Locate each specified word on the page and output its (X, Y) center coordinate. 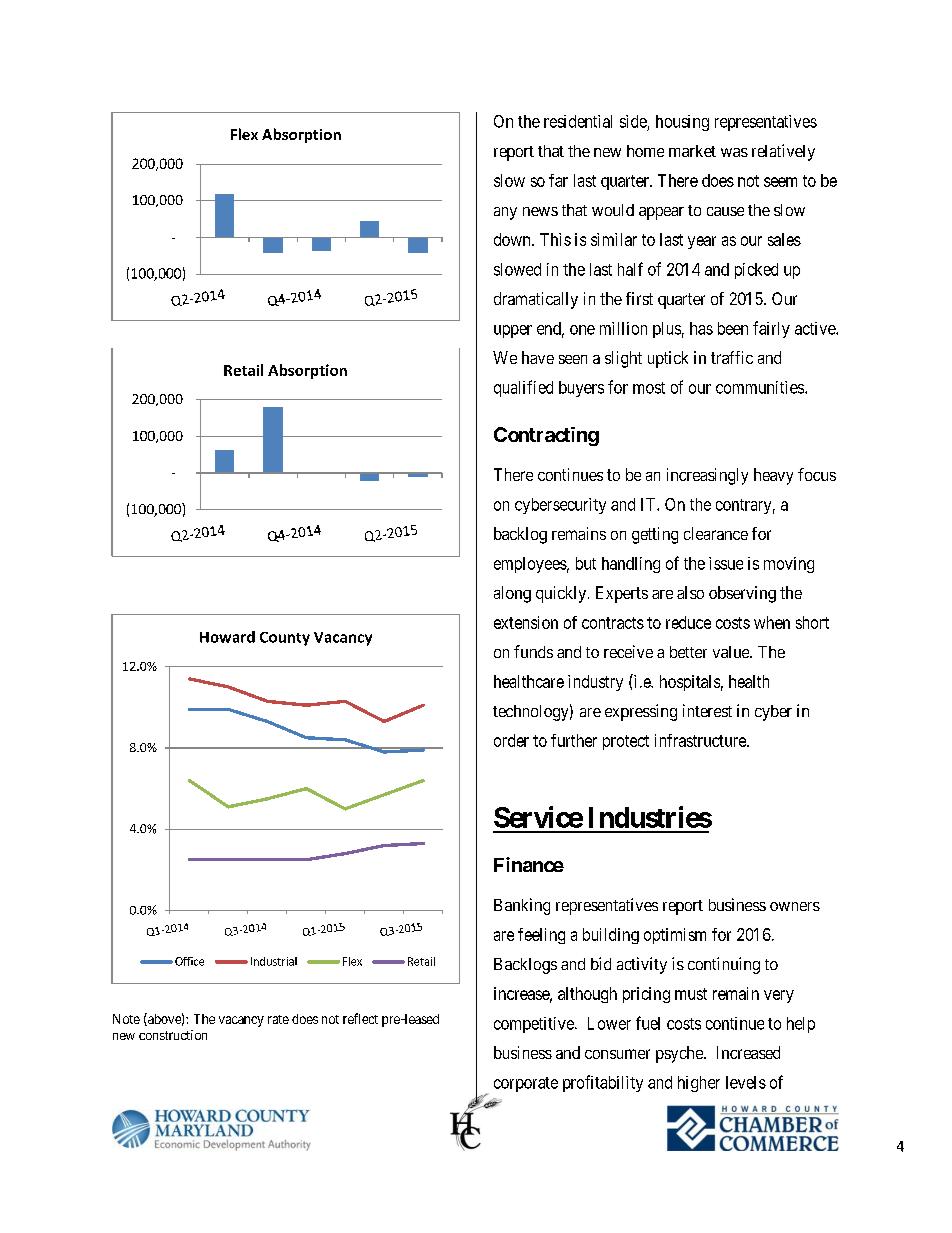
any (505, 213)
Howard (227, 637)
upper (513, 331)
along (512, 594)
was (734, 152)
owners (795, 906)
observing (742, 594)
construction (173, 1035)
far (558, 180)
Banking (522, 906)
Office (189, 961)
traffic (732, 357)
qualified (523, 388)
